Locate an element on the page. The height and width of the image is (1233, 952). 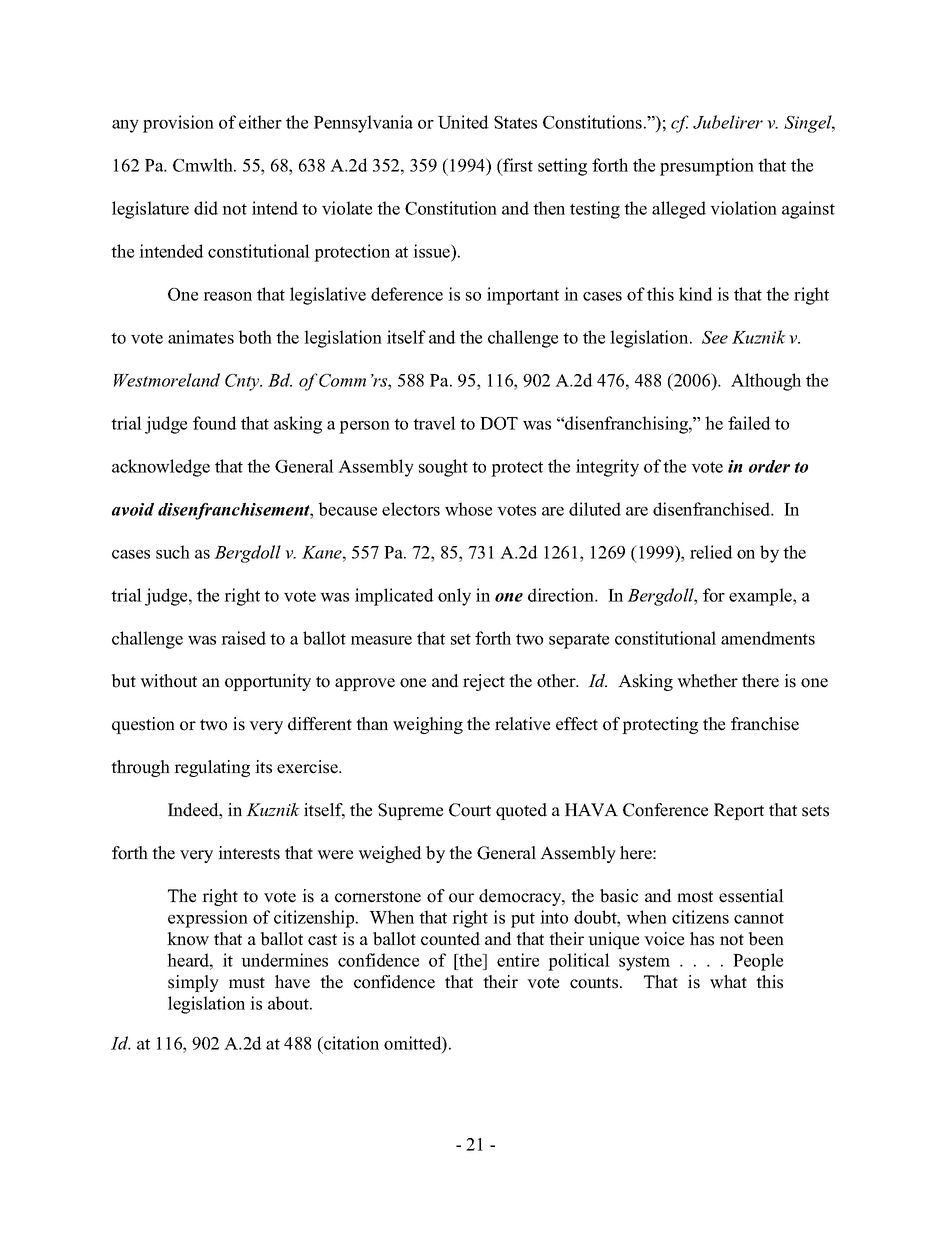
failed is located at coordinates (749, 423).
